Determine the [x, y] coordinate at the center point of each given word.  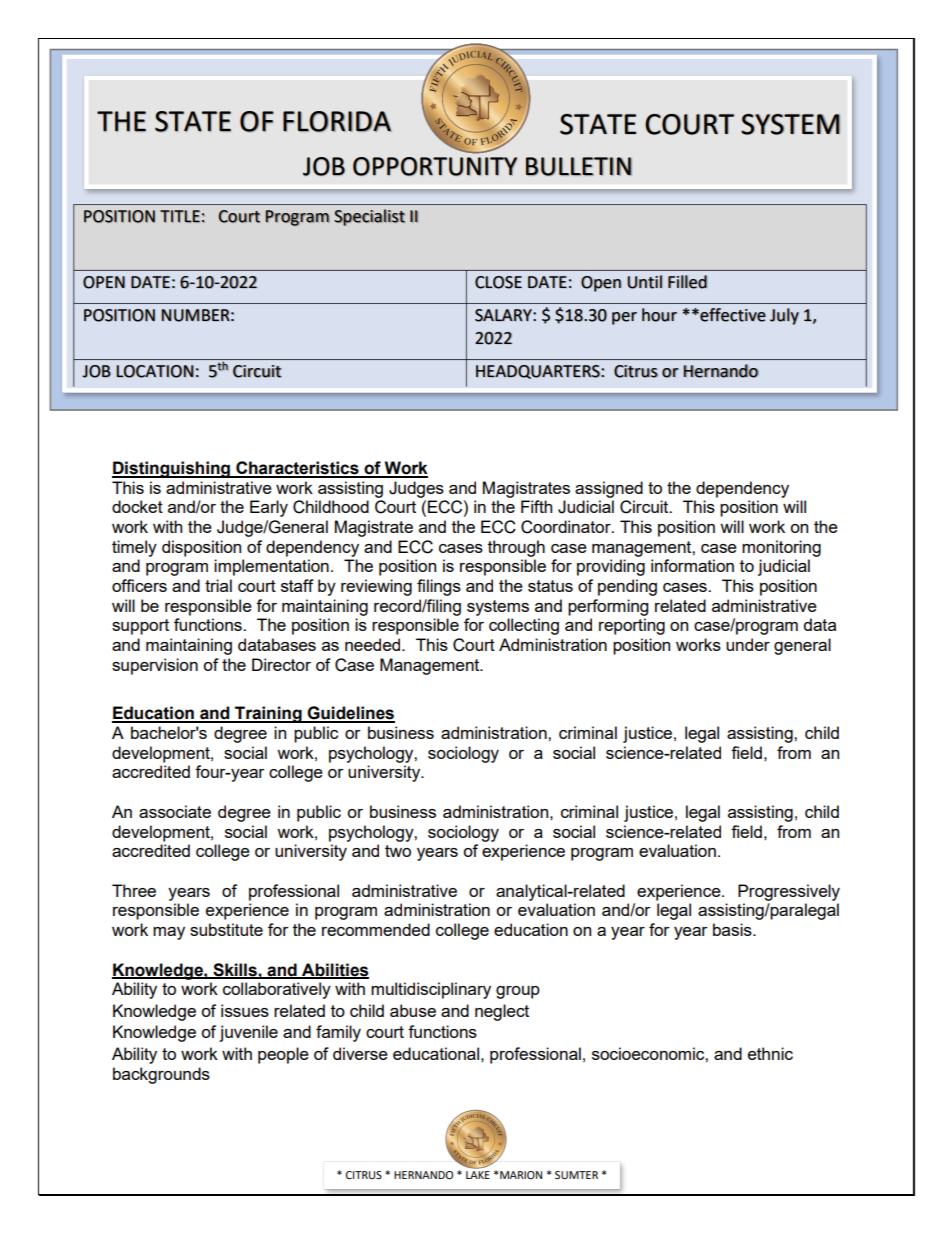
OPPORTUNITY [435, 166]
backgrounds [161, 1075]
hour [659, 315]
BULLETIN [579, 166]
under [748, 644]
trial [218, 585]
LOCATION [155, 371]
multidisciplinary [431, 990]
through [516, 548]
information [692, 565]
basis [733, 929]
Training [268, 714]
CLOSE [498, 282]
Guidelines [350, 714]
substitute [226, 929]
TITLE [180, 216]
